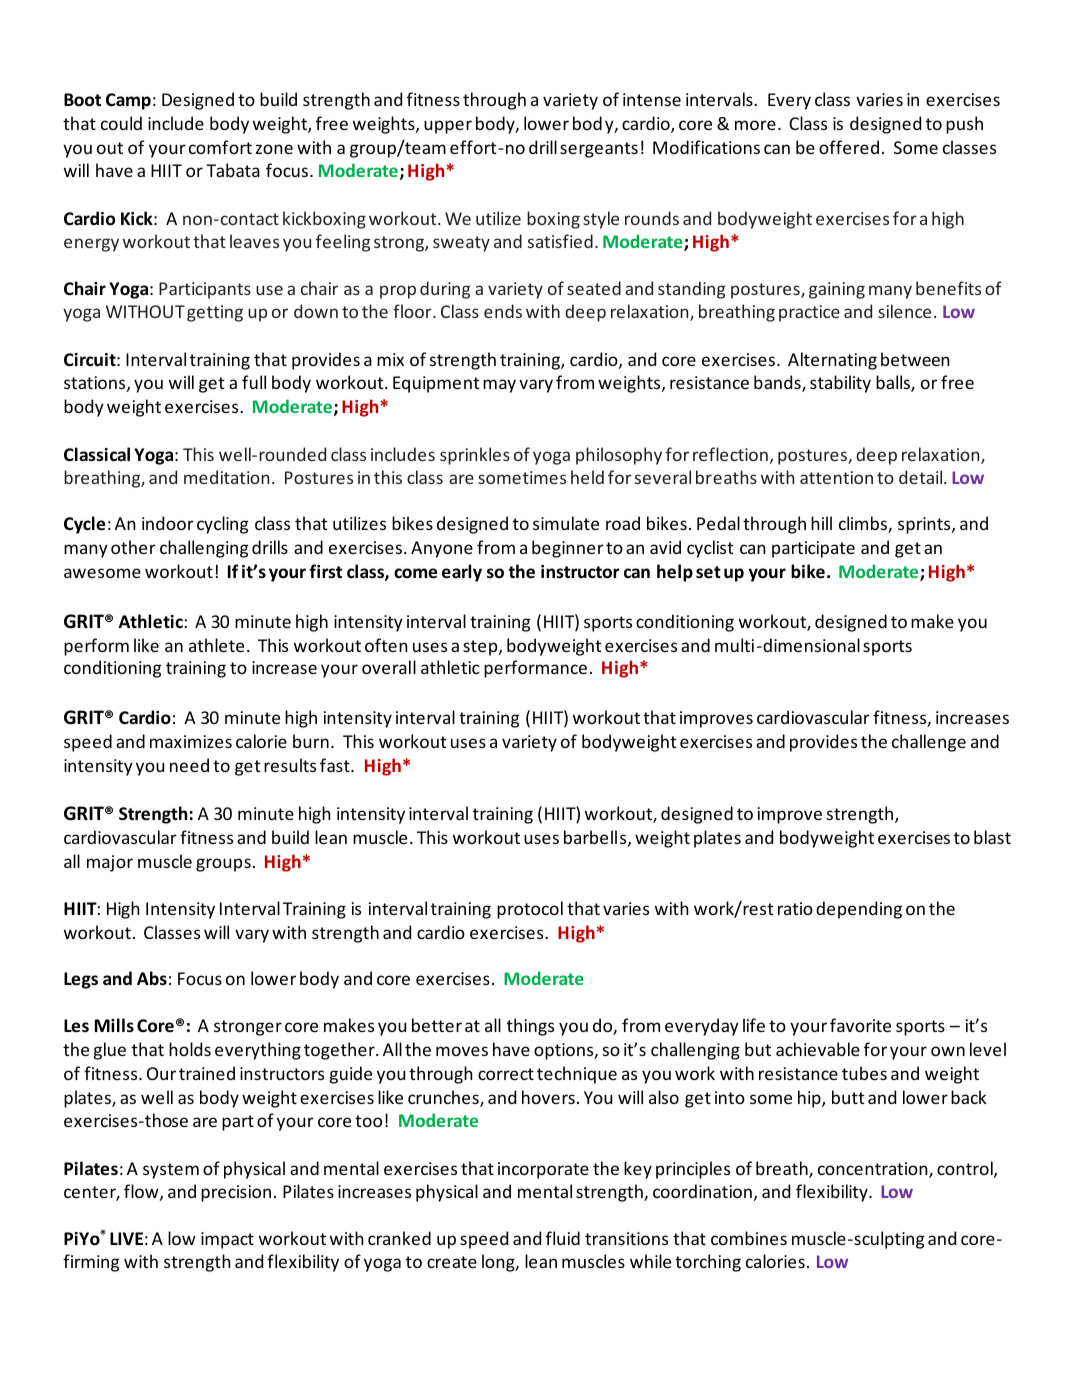 The width and height of the page is (1074, 1390). I want to click on step, so click(481, 648).
